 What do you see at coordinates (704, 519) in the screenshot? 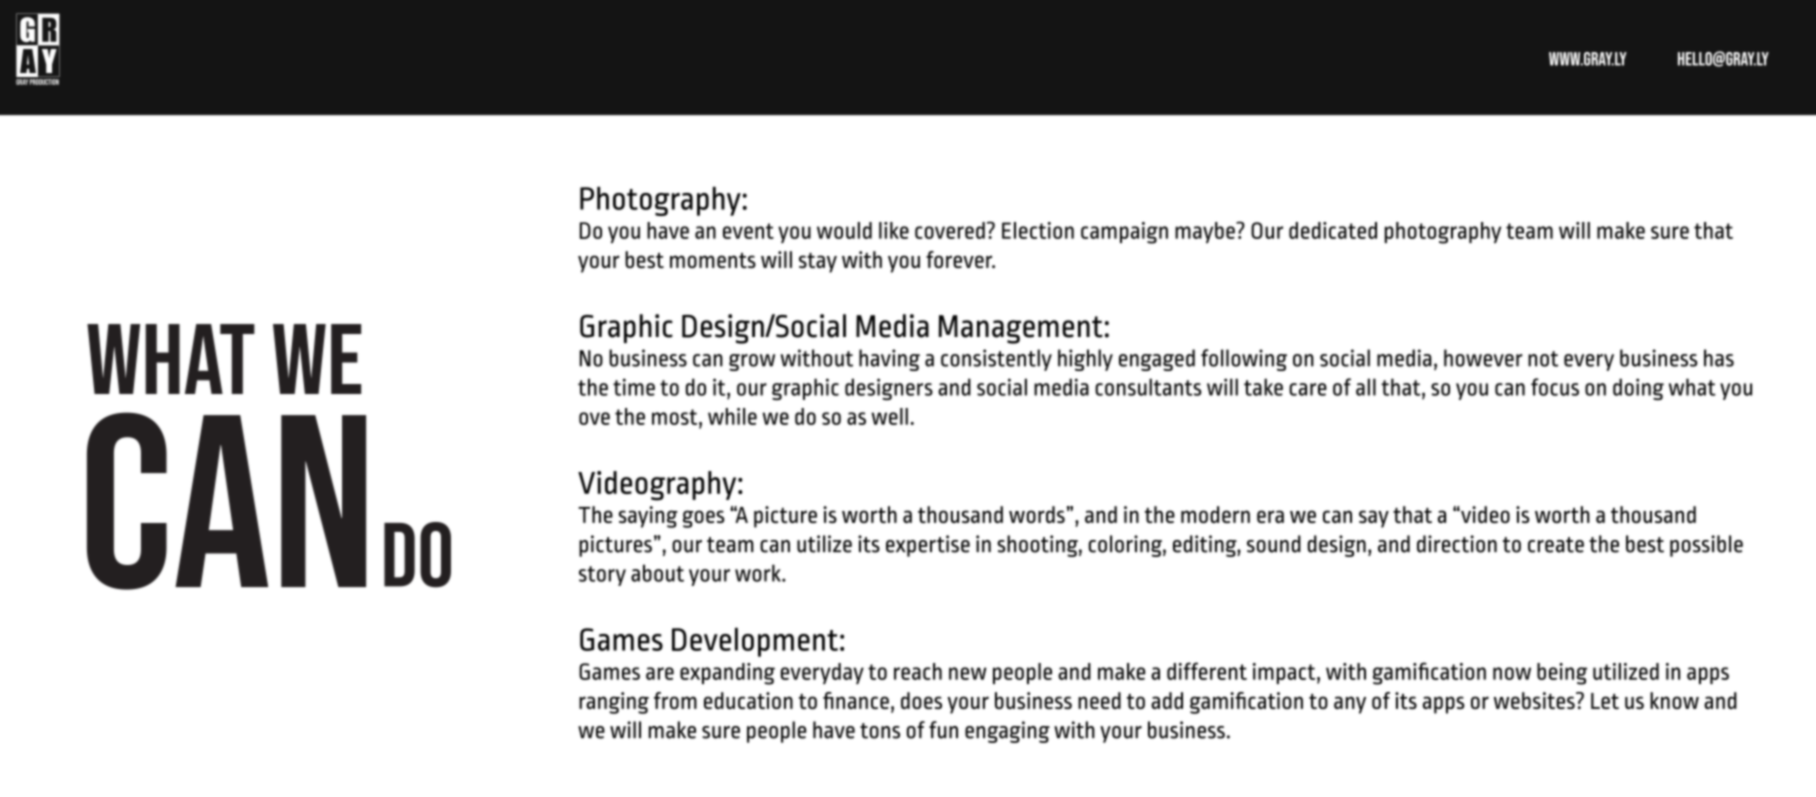
I see `goes` at bounding box center [704, 519].
